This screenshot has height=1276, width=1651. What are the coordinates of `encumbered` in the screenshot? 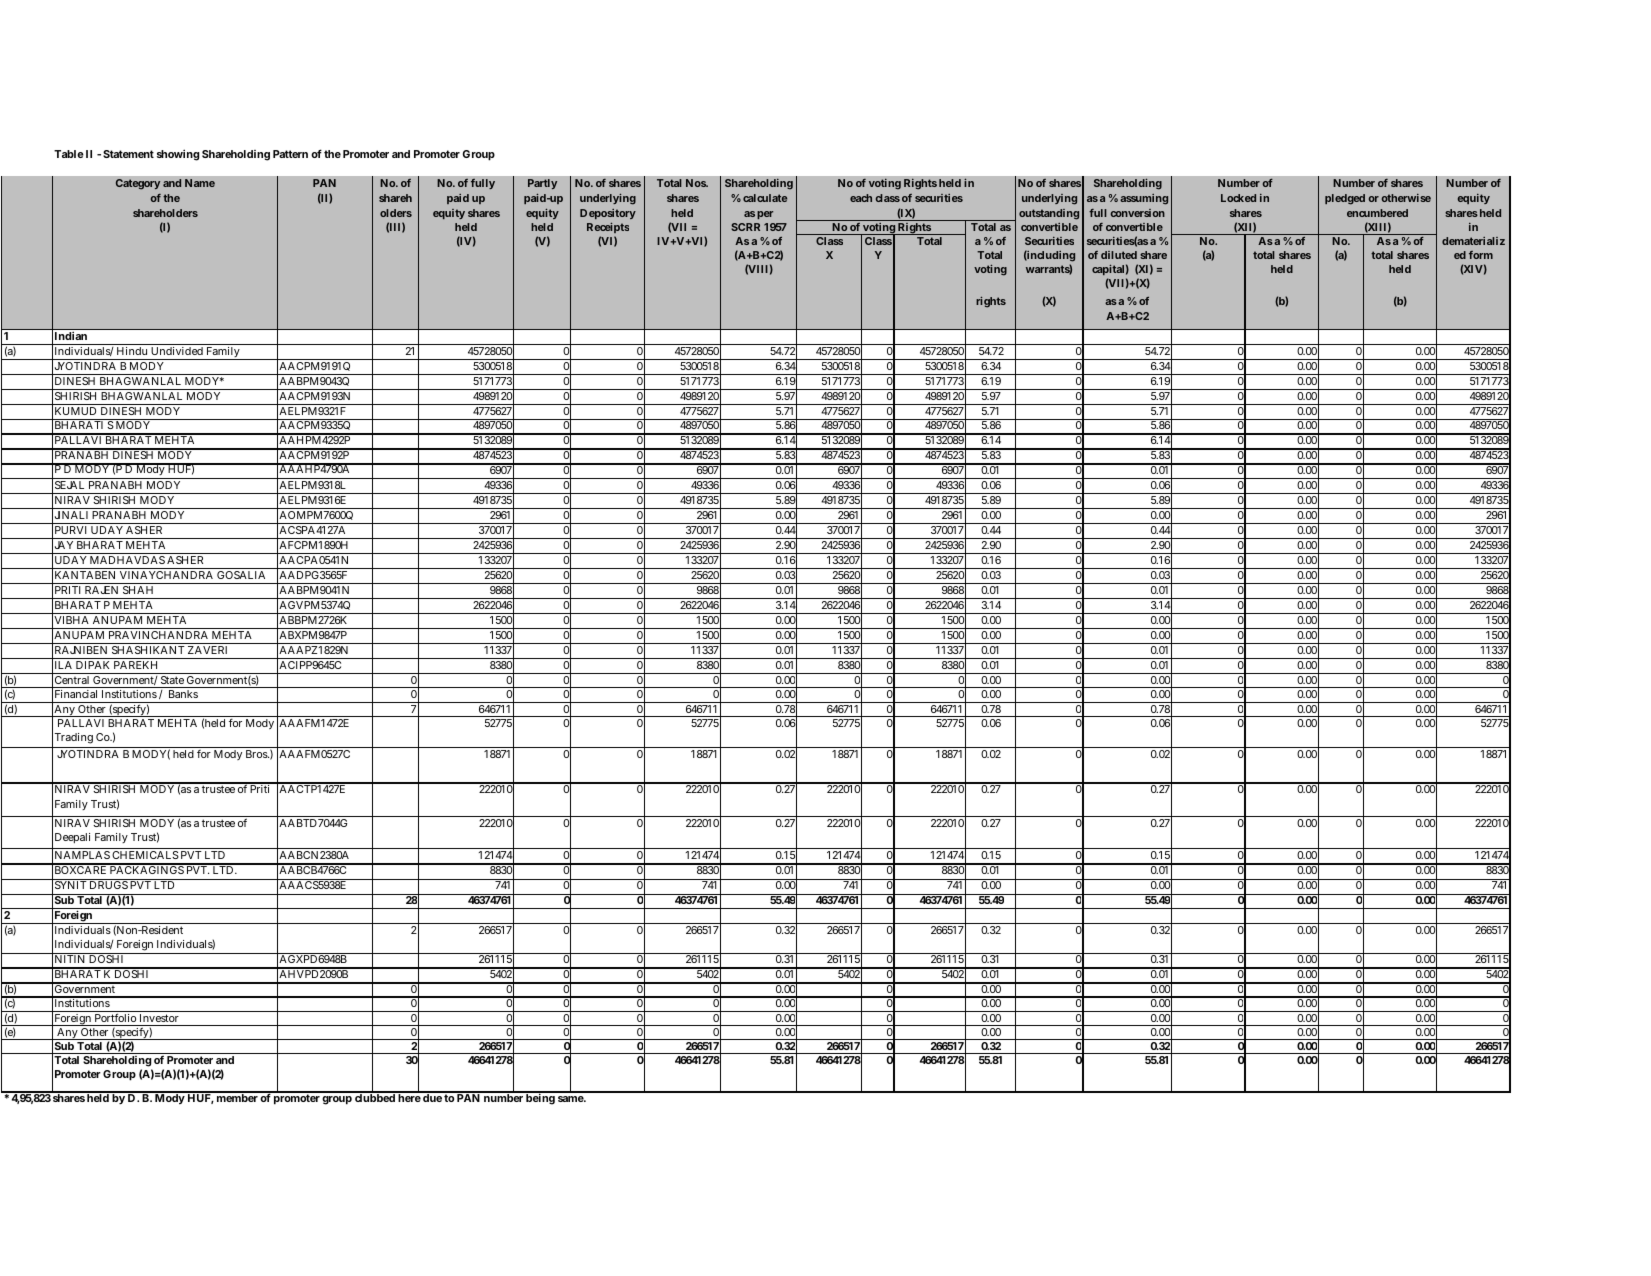 It's located at (1377, 213).
